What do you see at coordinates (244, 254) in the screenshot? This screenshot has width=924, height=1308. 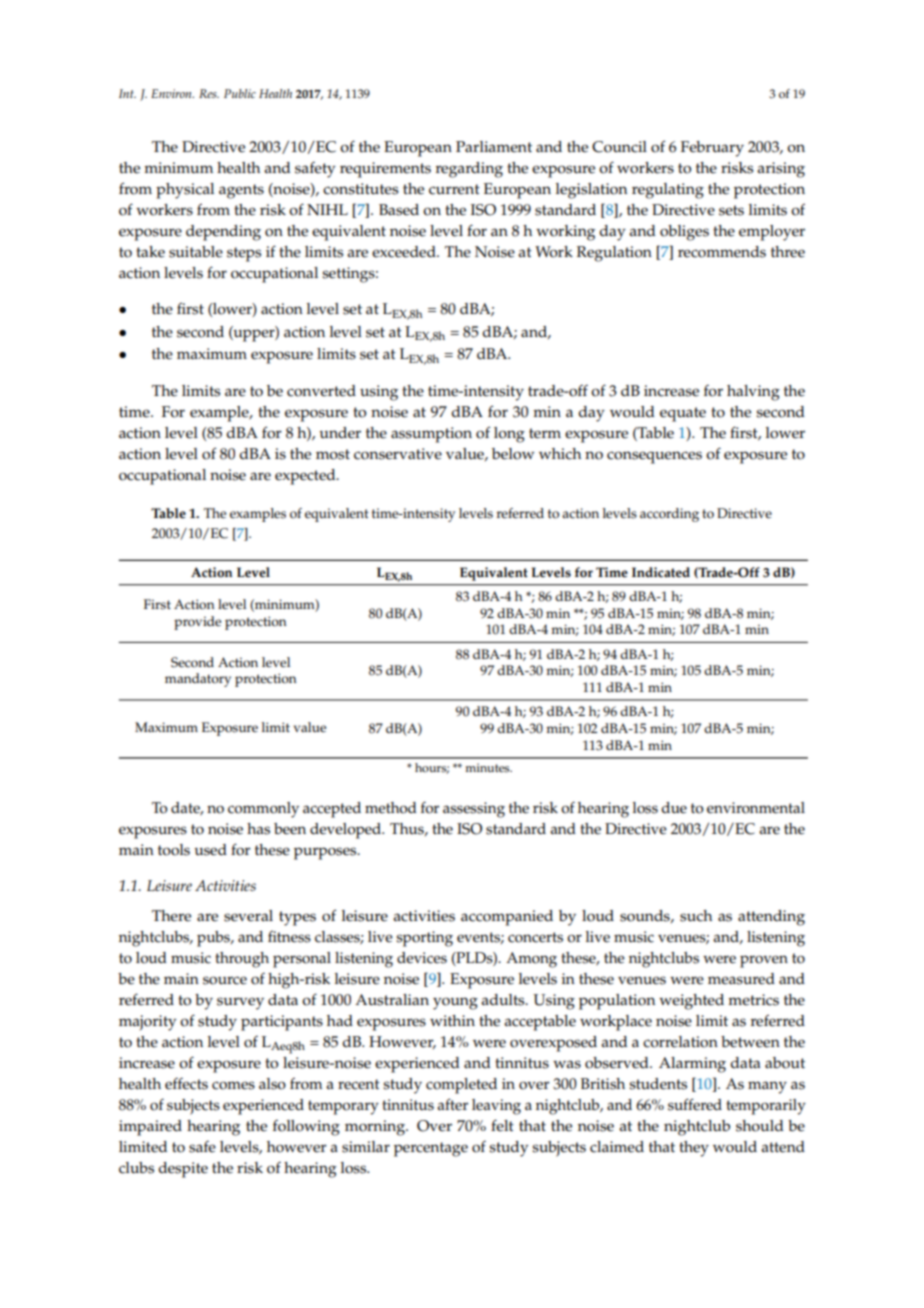 I see `steps` at bounding box center [244, 254].
